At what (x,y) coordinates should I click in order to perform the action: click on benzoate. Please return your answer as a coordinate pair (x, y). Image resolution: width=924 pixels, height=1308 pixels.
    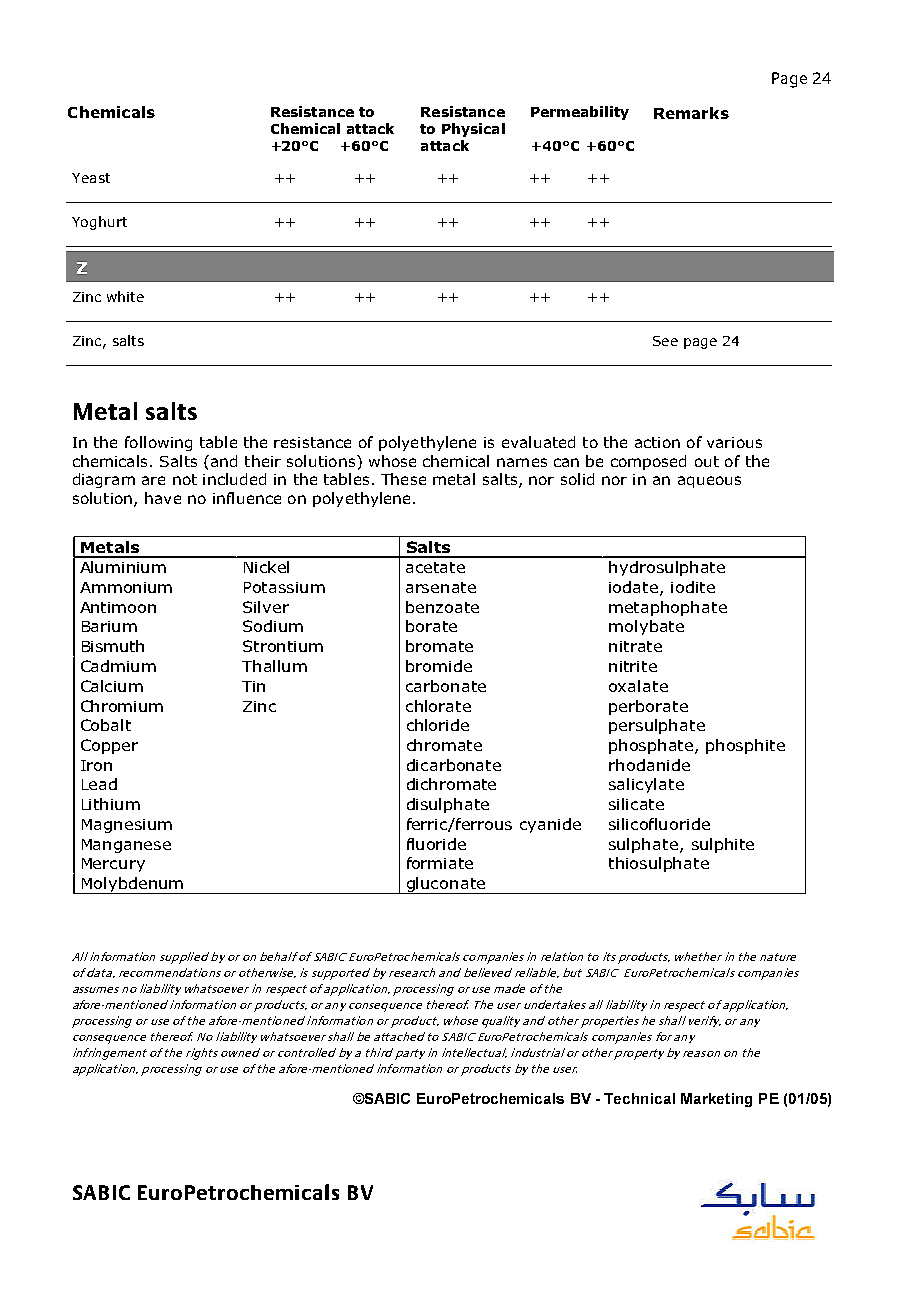
    Looking at the image, I should click on (442, 607).
